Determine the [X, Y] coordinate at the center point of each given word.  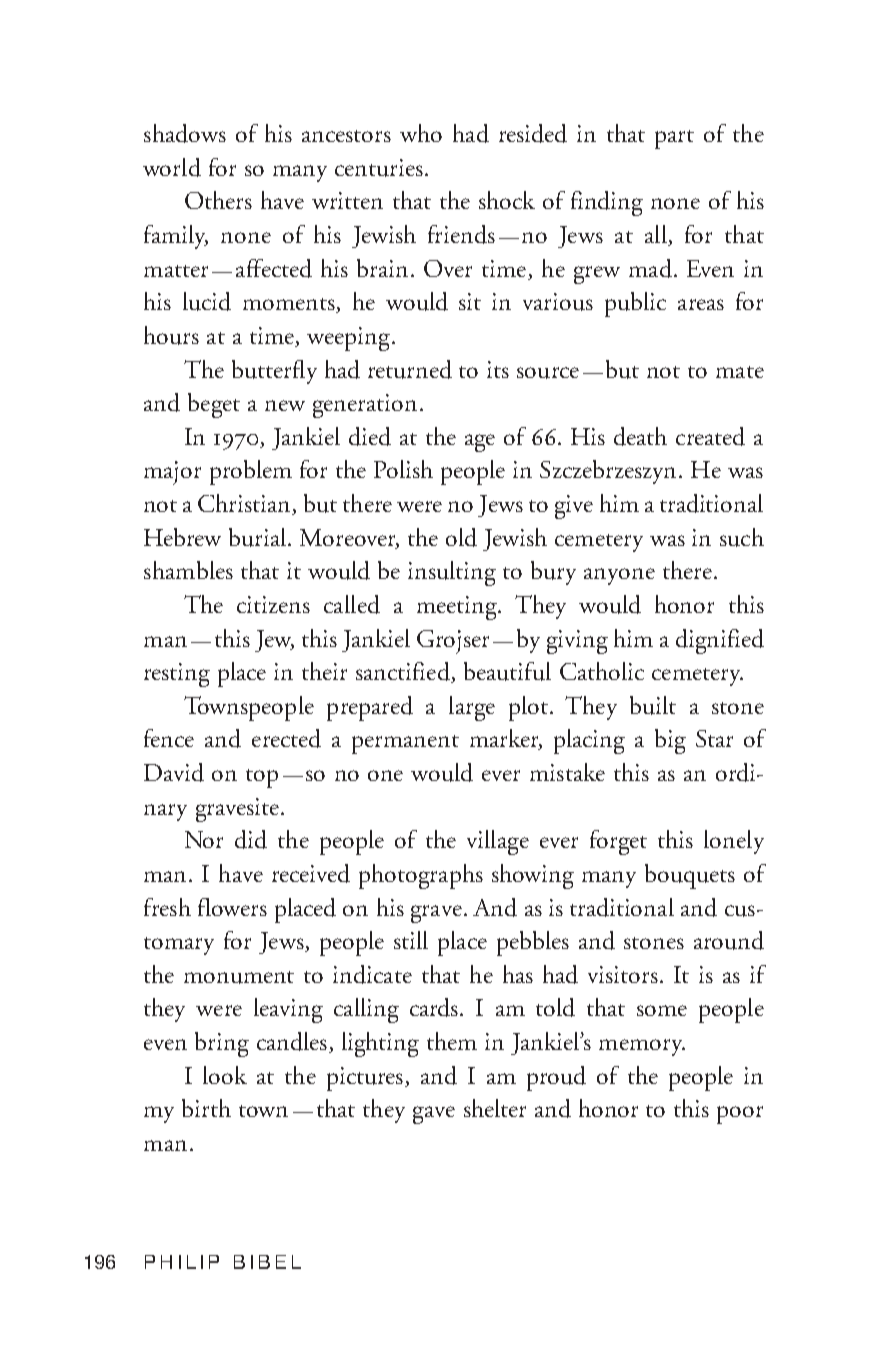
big [670, 741]
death [640, 436]
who [421, 133]
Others [218, 200]
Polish [403, 469]
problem [251, 472]
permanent [405, 744]
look [225, 1075]
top [262, 778]
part [674, 139]
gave [434, 1115]
